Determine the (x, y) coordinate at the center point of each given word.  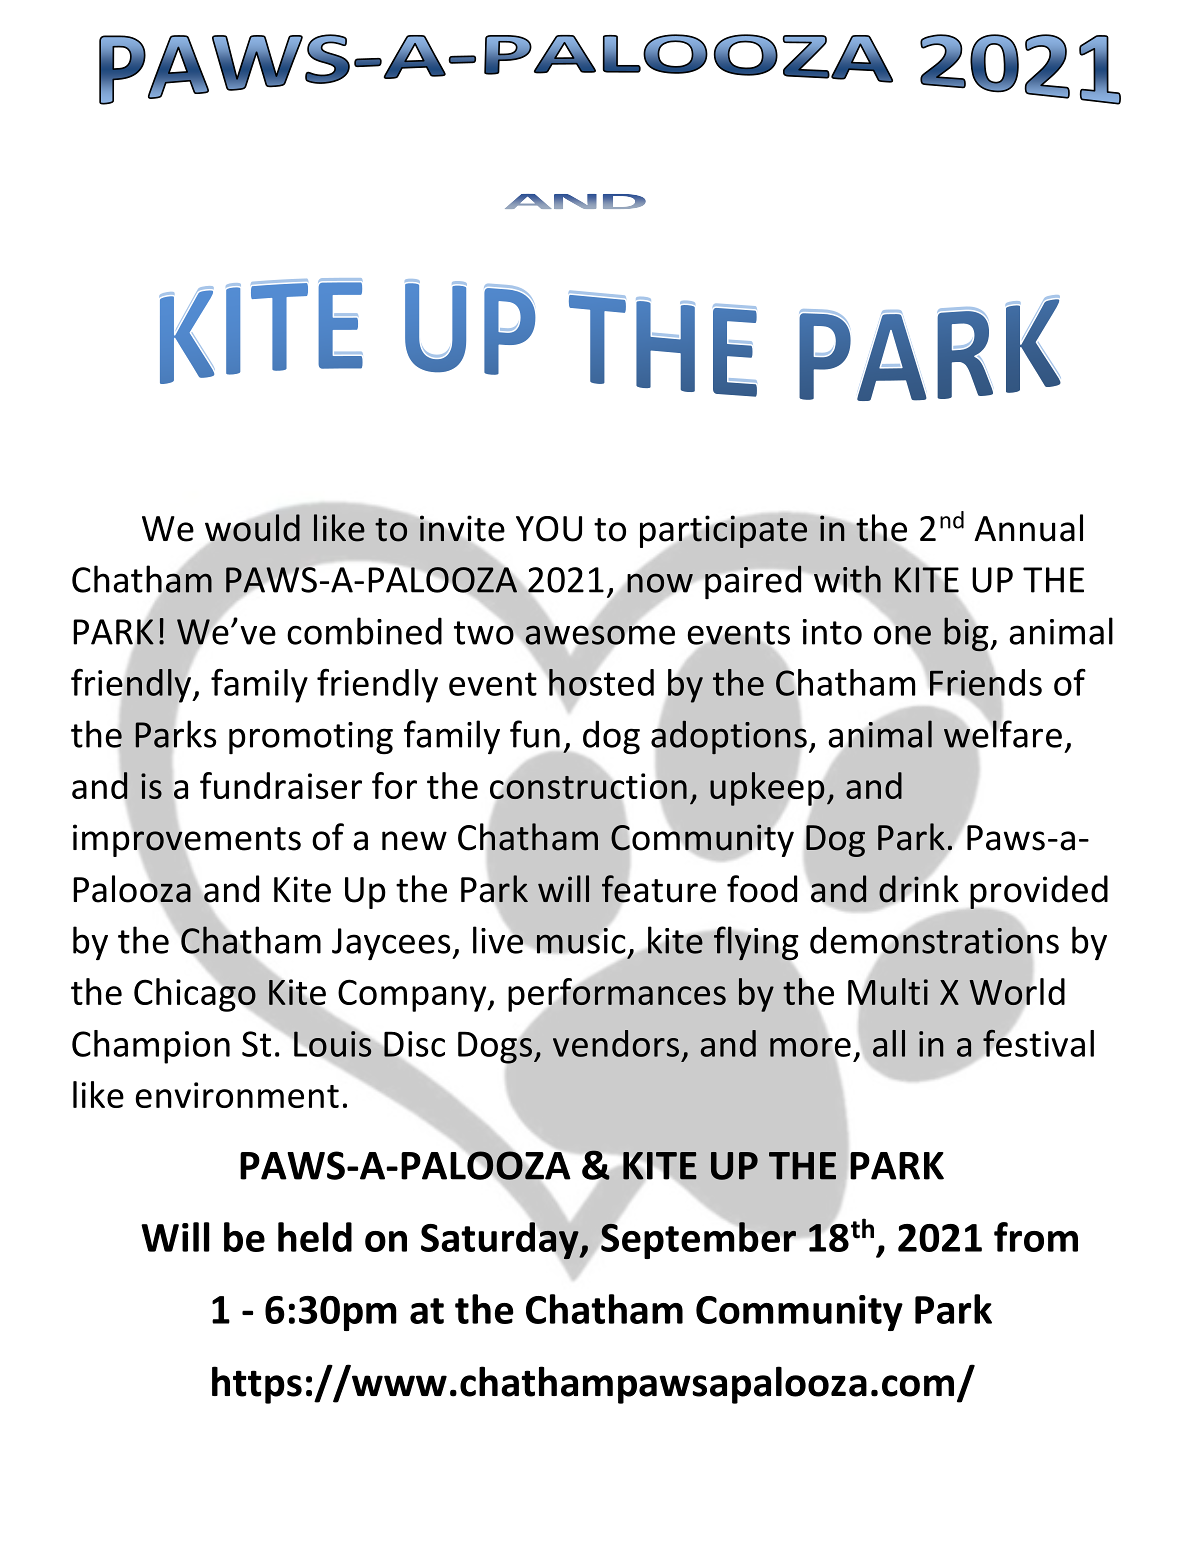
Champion (151, 1047)
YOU (549, 529)
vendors (616, 1043)
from (1036, 1237)
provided (1039, 893)
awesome (600, 635)
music (581, 940)
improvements (187, 840)
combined (364, 631)
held (315, 1237)
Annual (1028, 528)
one (902, 635)
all (889, 1043)
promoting (311, 738)
